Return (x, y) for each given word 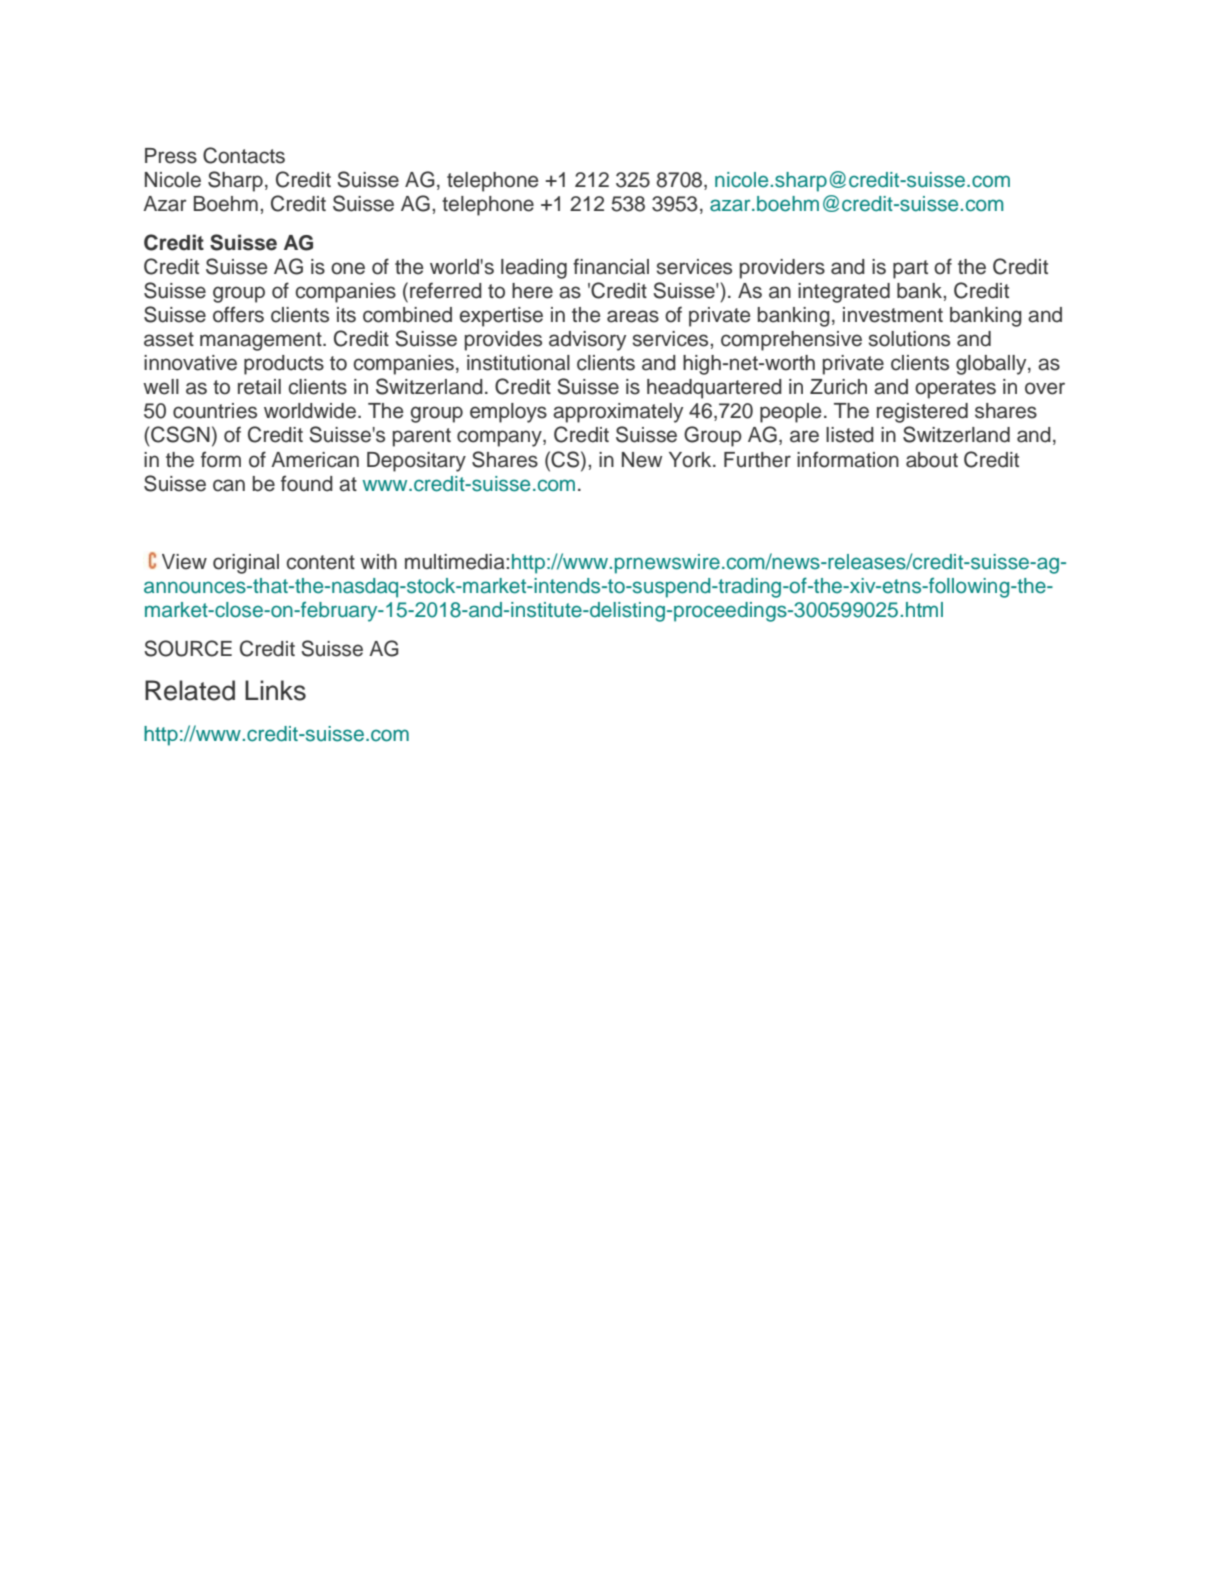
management (262, 341)
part (910, 269)
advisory (587, 341)
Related (190, 690)
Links (275, 690)
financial (611, 266)
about (932, 460)
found (307, 483)
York (691, 460)
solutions (909, 339)
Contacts (244, 155)
